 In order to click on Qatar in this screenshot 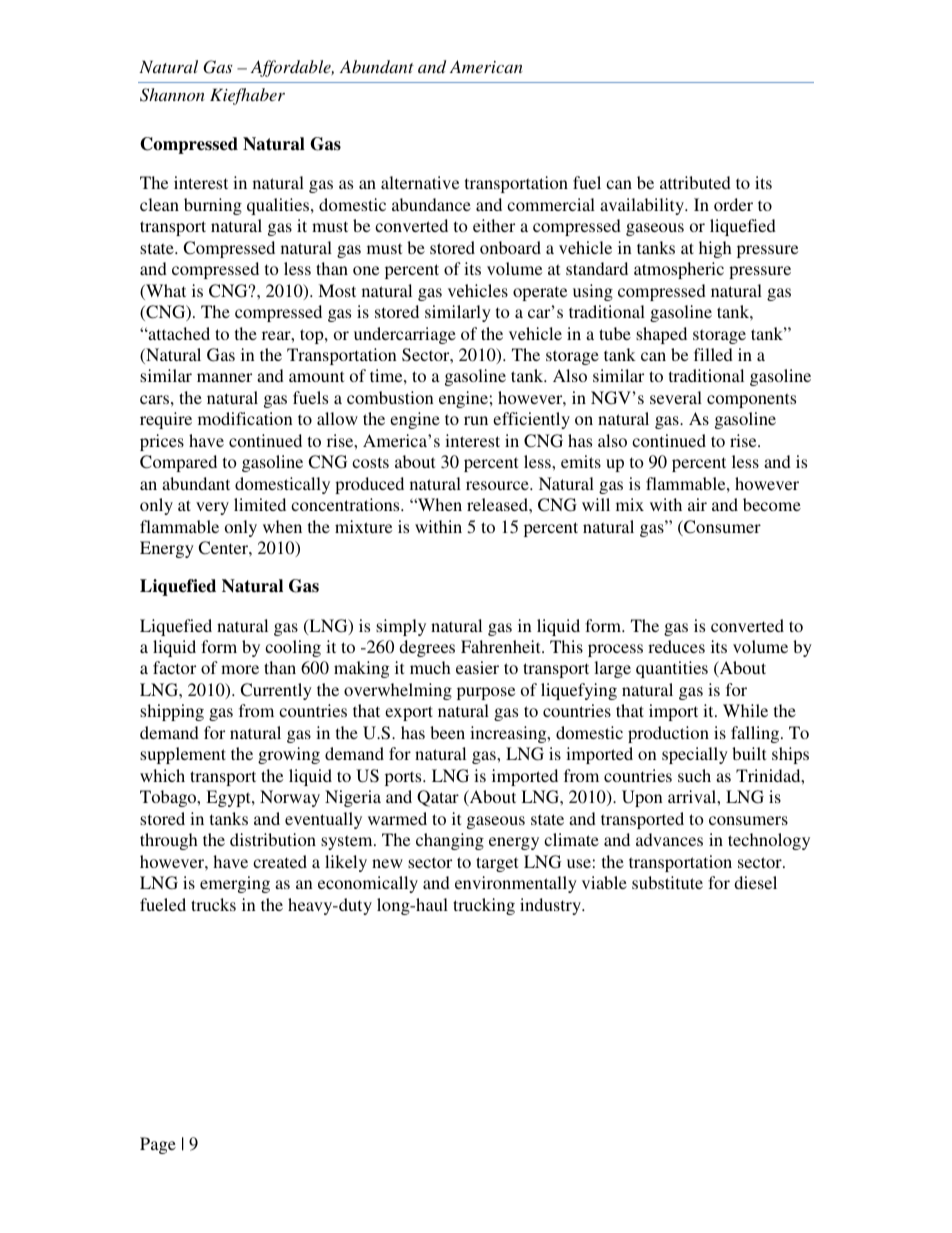, I will do `click(438, 798)`.
